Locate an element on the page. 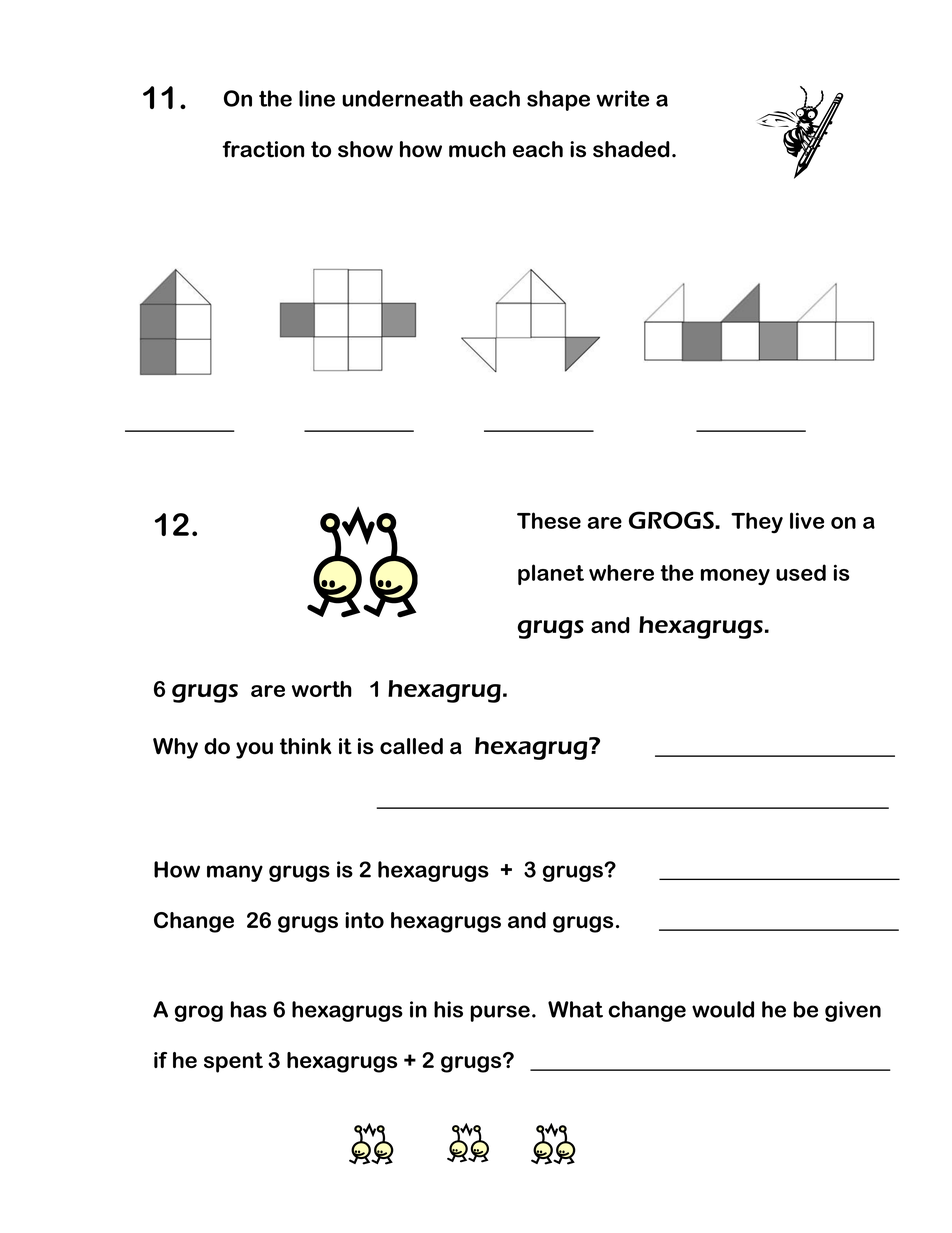  fraction is located at coordinates (263, 149).
